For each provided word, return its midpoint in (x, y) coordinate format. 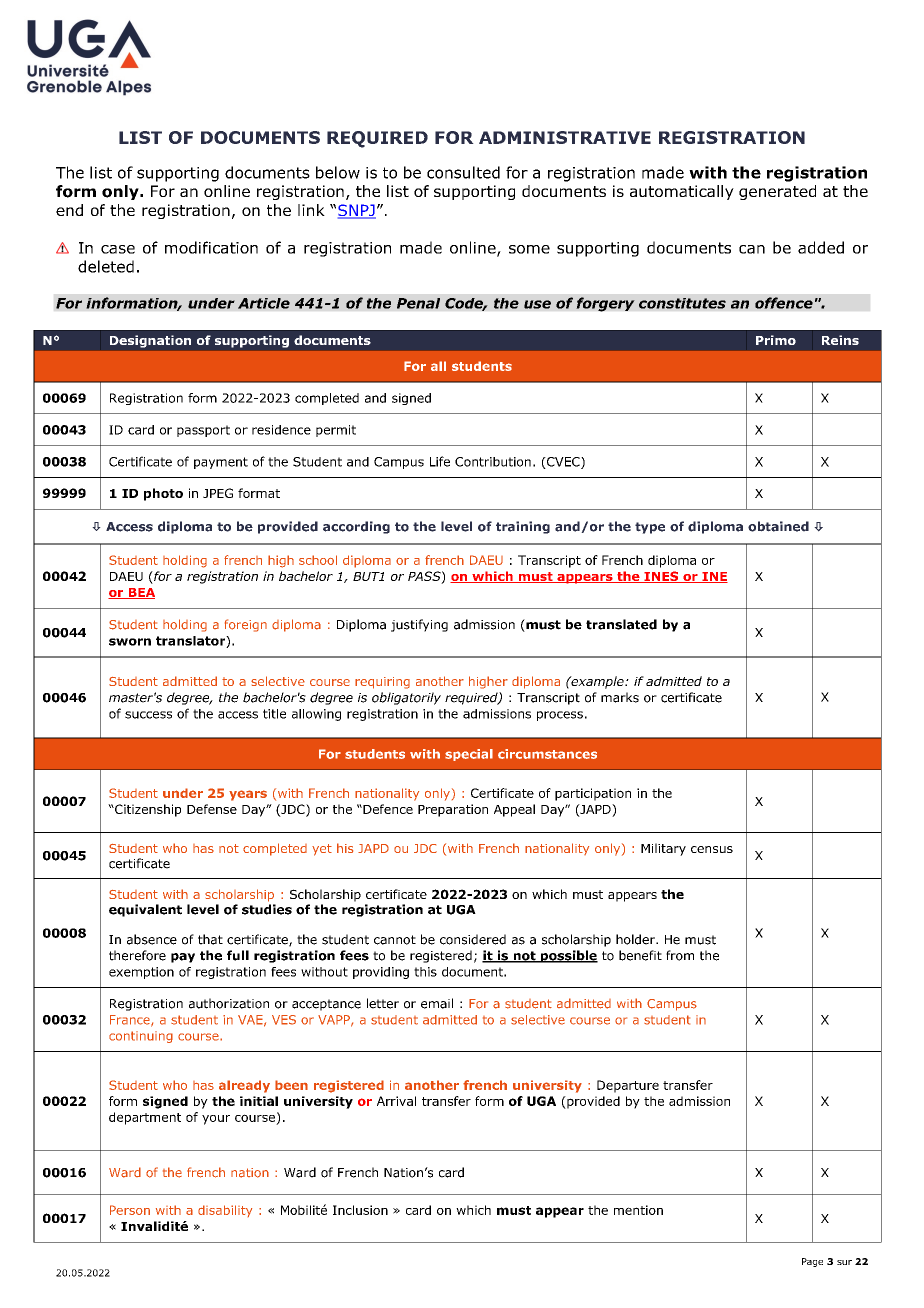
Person (130, 1210)
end (69, 210)
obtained (778, 526)
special (469, 755)
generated (777, 192)
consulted (463, 172)
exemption (141, 973)
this (425, 972)
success (148, 715)
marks (620, 697)
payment (221, 463)
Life (440, 461)
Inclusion (360, 1210)
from (680, 955)
